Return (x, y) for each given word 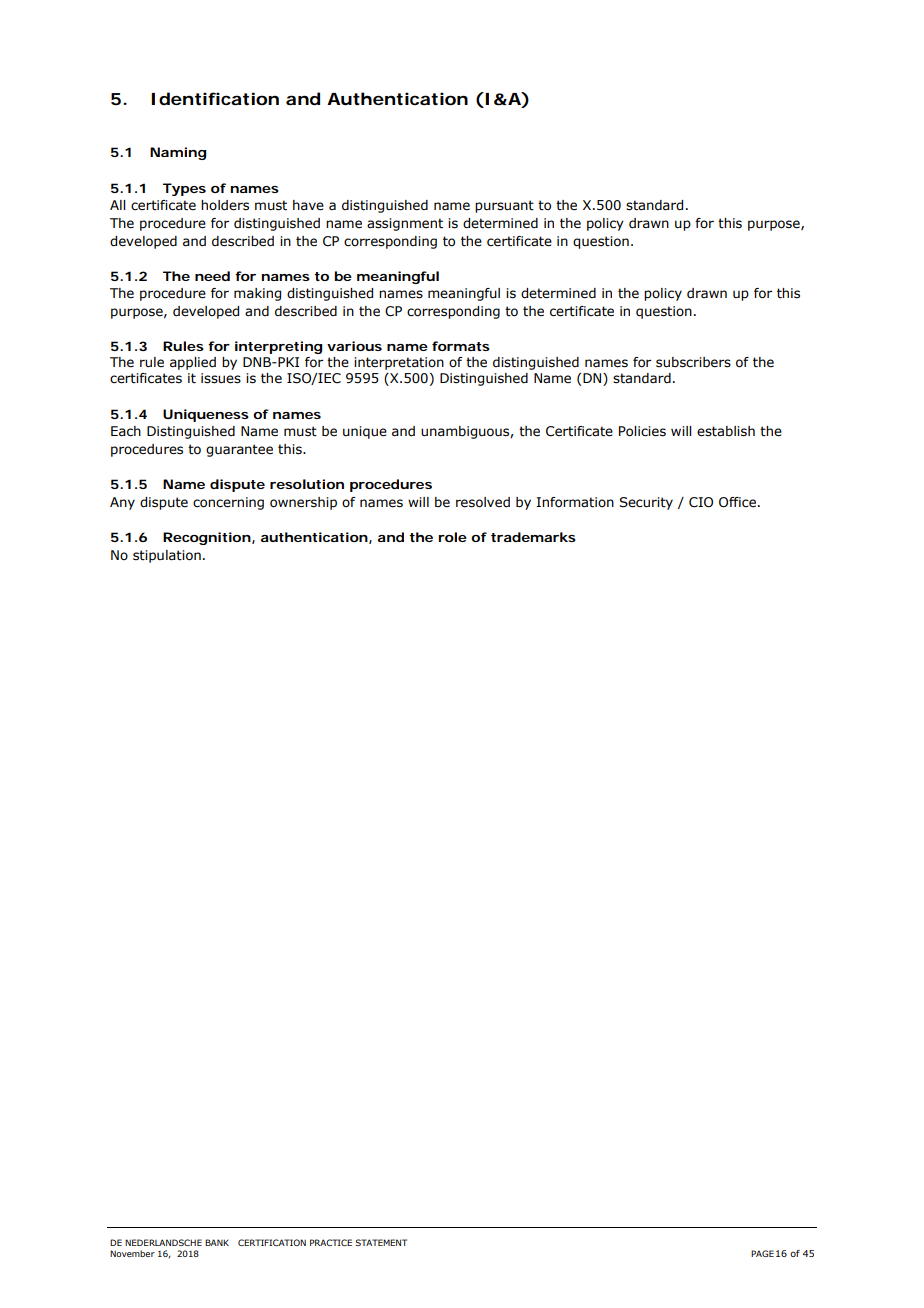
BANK (217, 1242)
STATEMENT (381, 1242)
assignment (405, 224)
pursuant (504, 206)
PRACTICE (331, 1242)
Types (184, 189)
